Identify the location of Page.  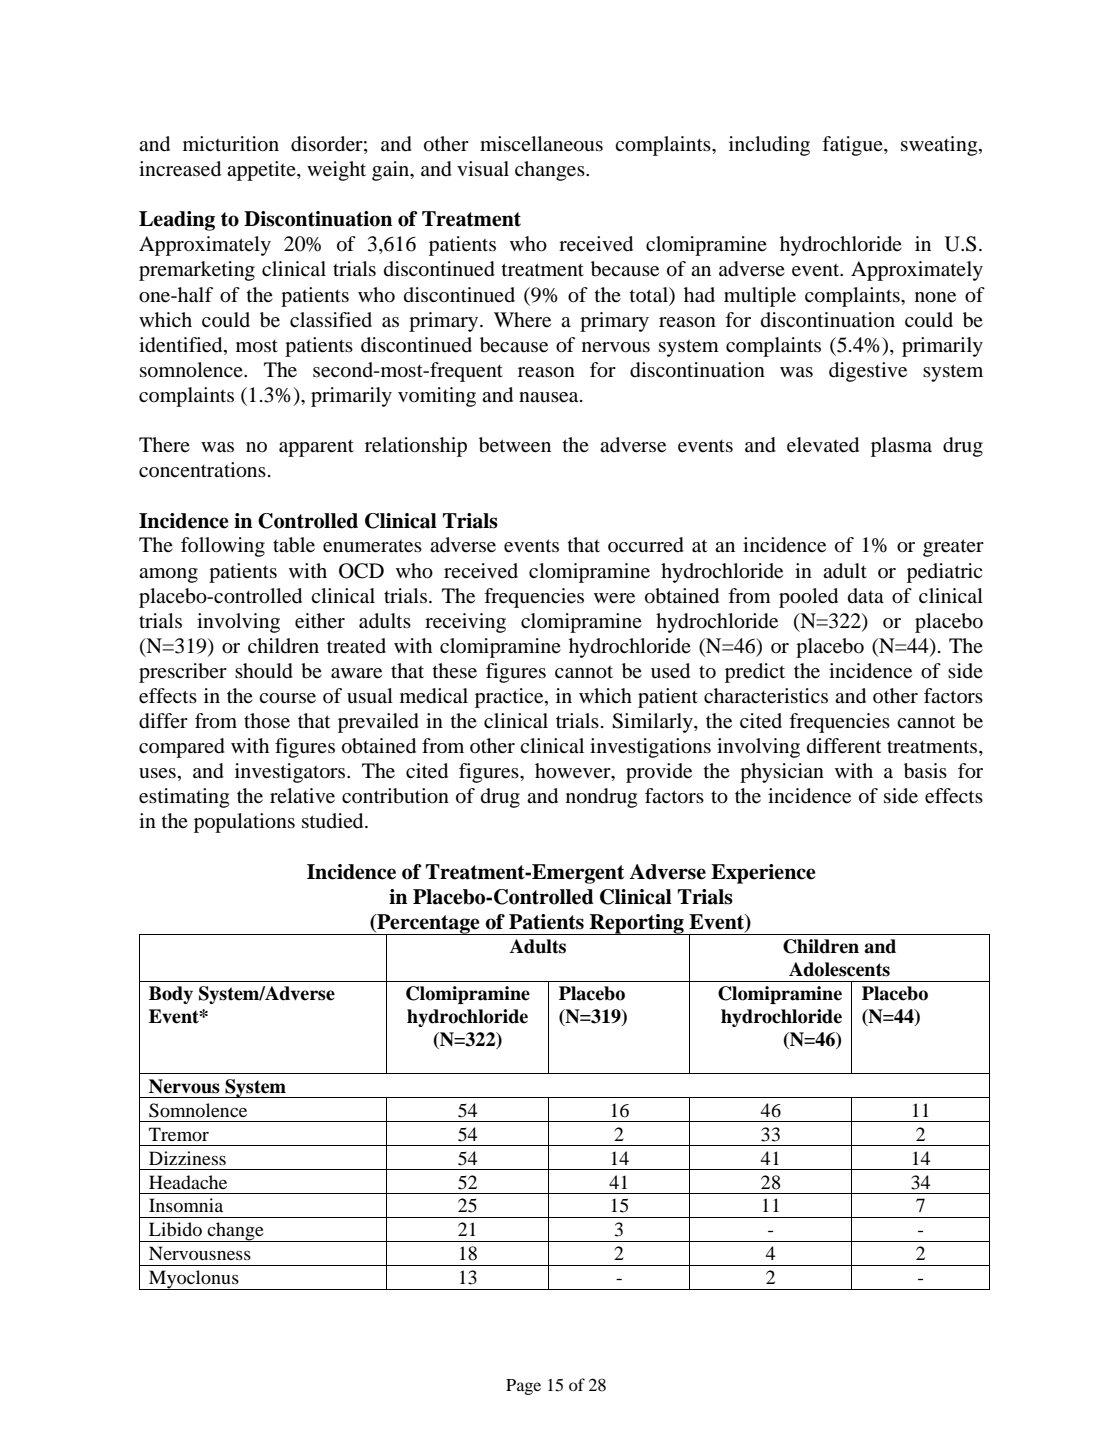
(523, 1387).
